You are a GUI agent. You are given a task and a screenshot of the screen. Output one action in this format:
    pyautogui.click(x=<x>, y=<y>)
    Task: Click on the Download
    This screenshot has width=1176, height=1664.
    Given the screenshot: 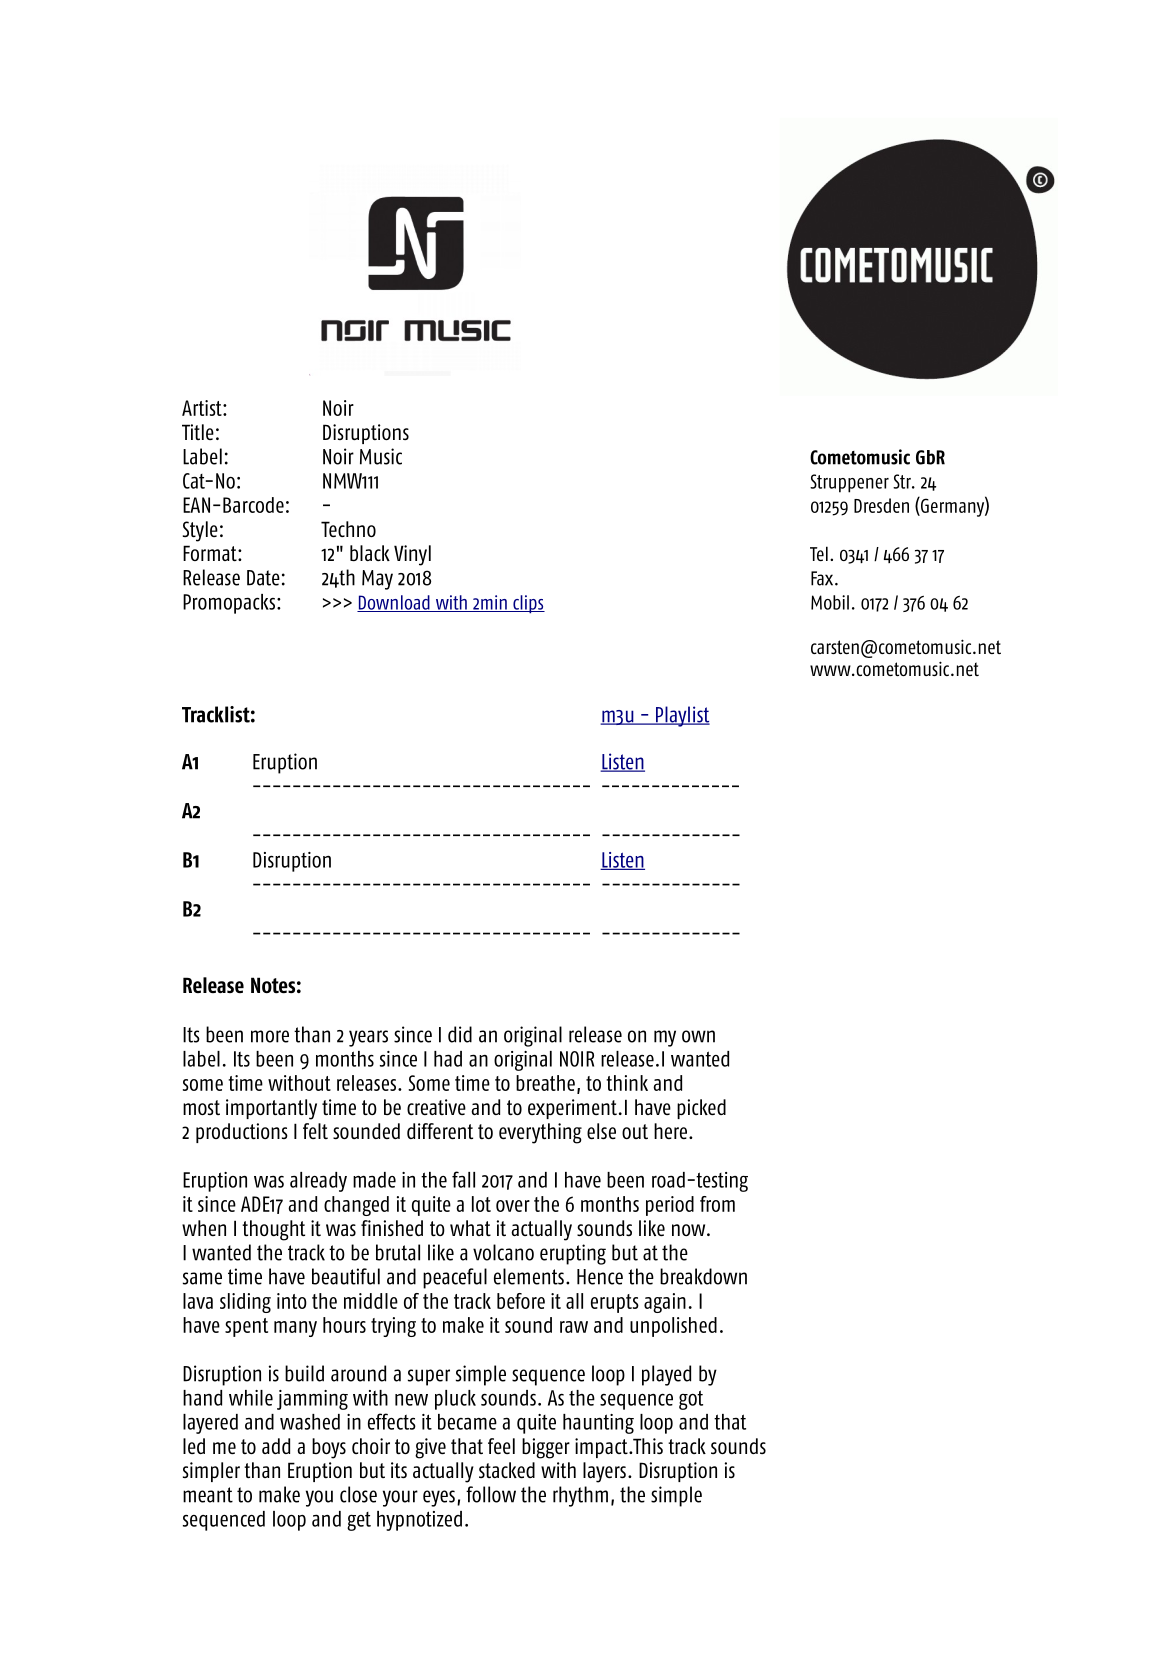 What is the action you would take?
    pyautogui.click(x=394, y=603)
